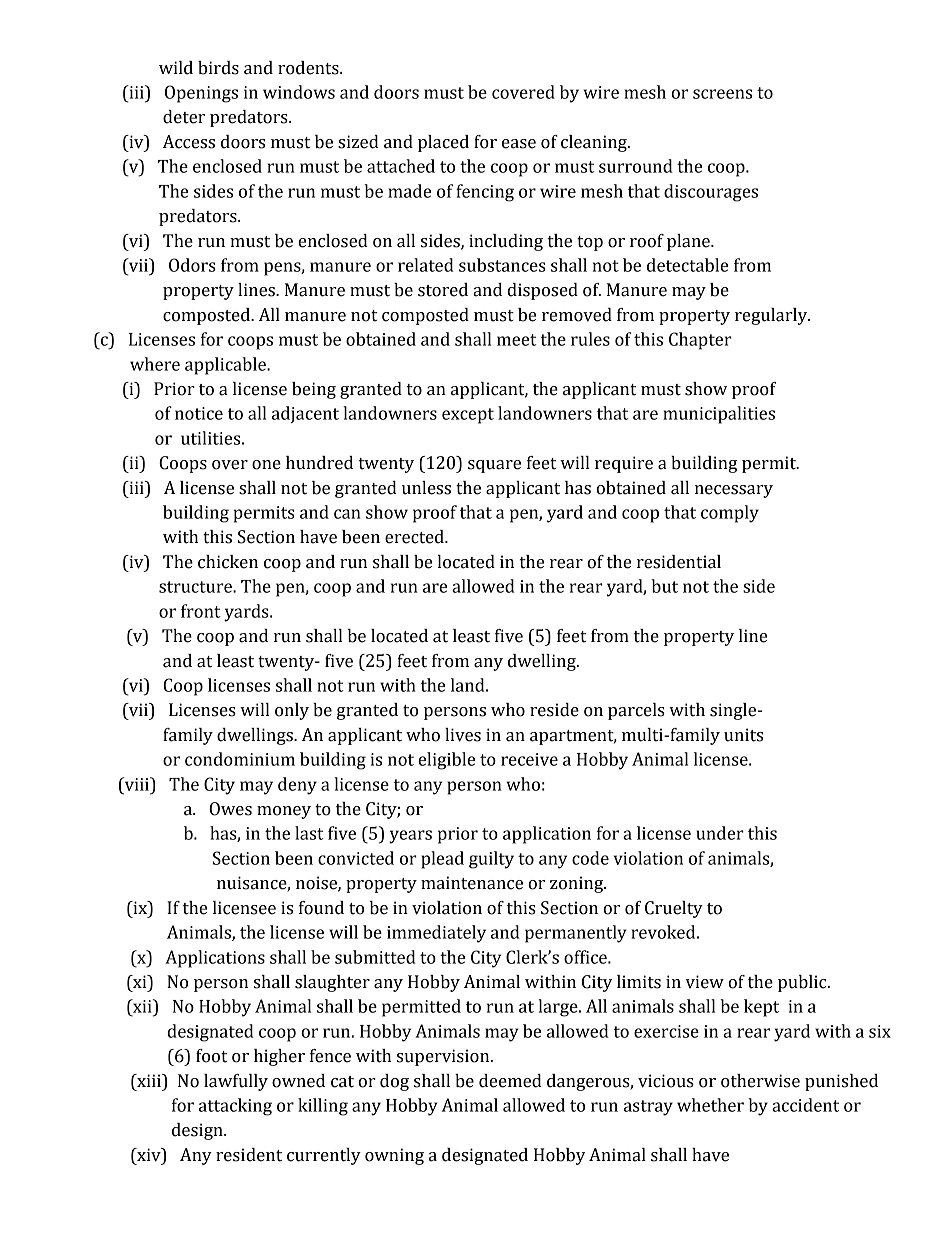  What do you see at coordinates (664, 586) in the page?
I see `but` at bounding box center [664, 586].
